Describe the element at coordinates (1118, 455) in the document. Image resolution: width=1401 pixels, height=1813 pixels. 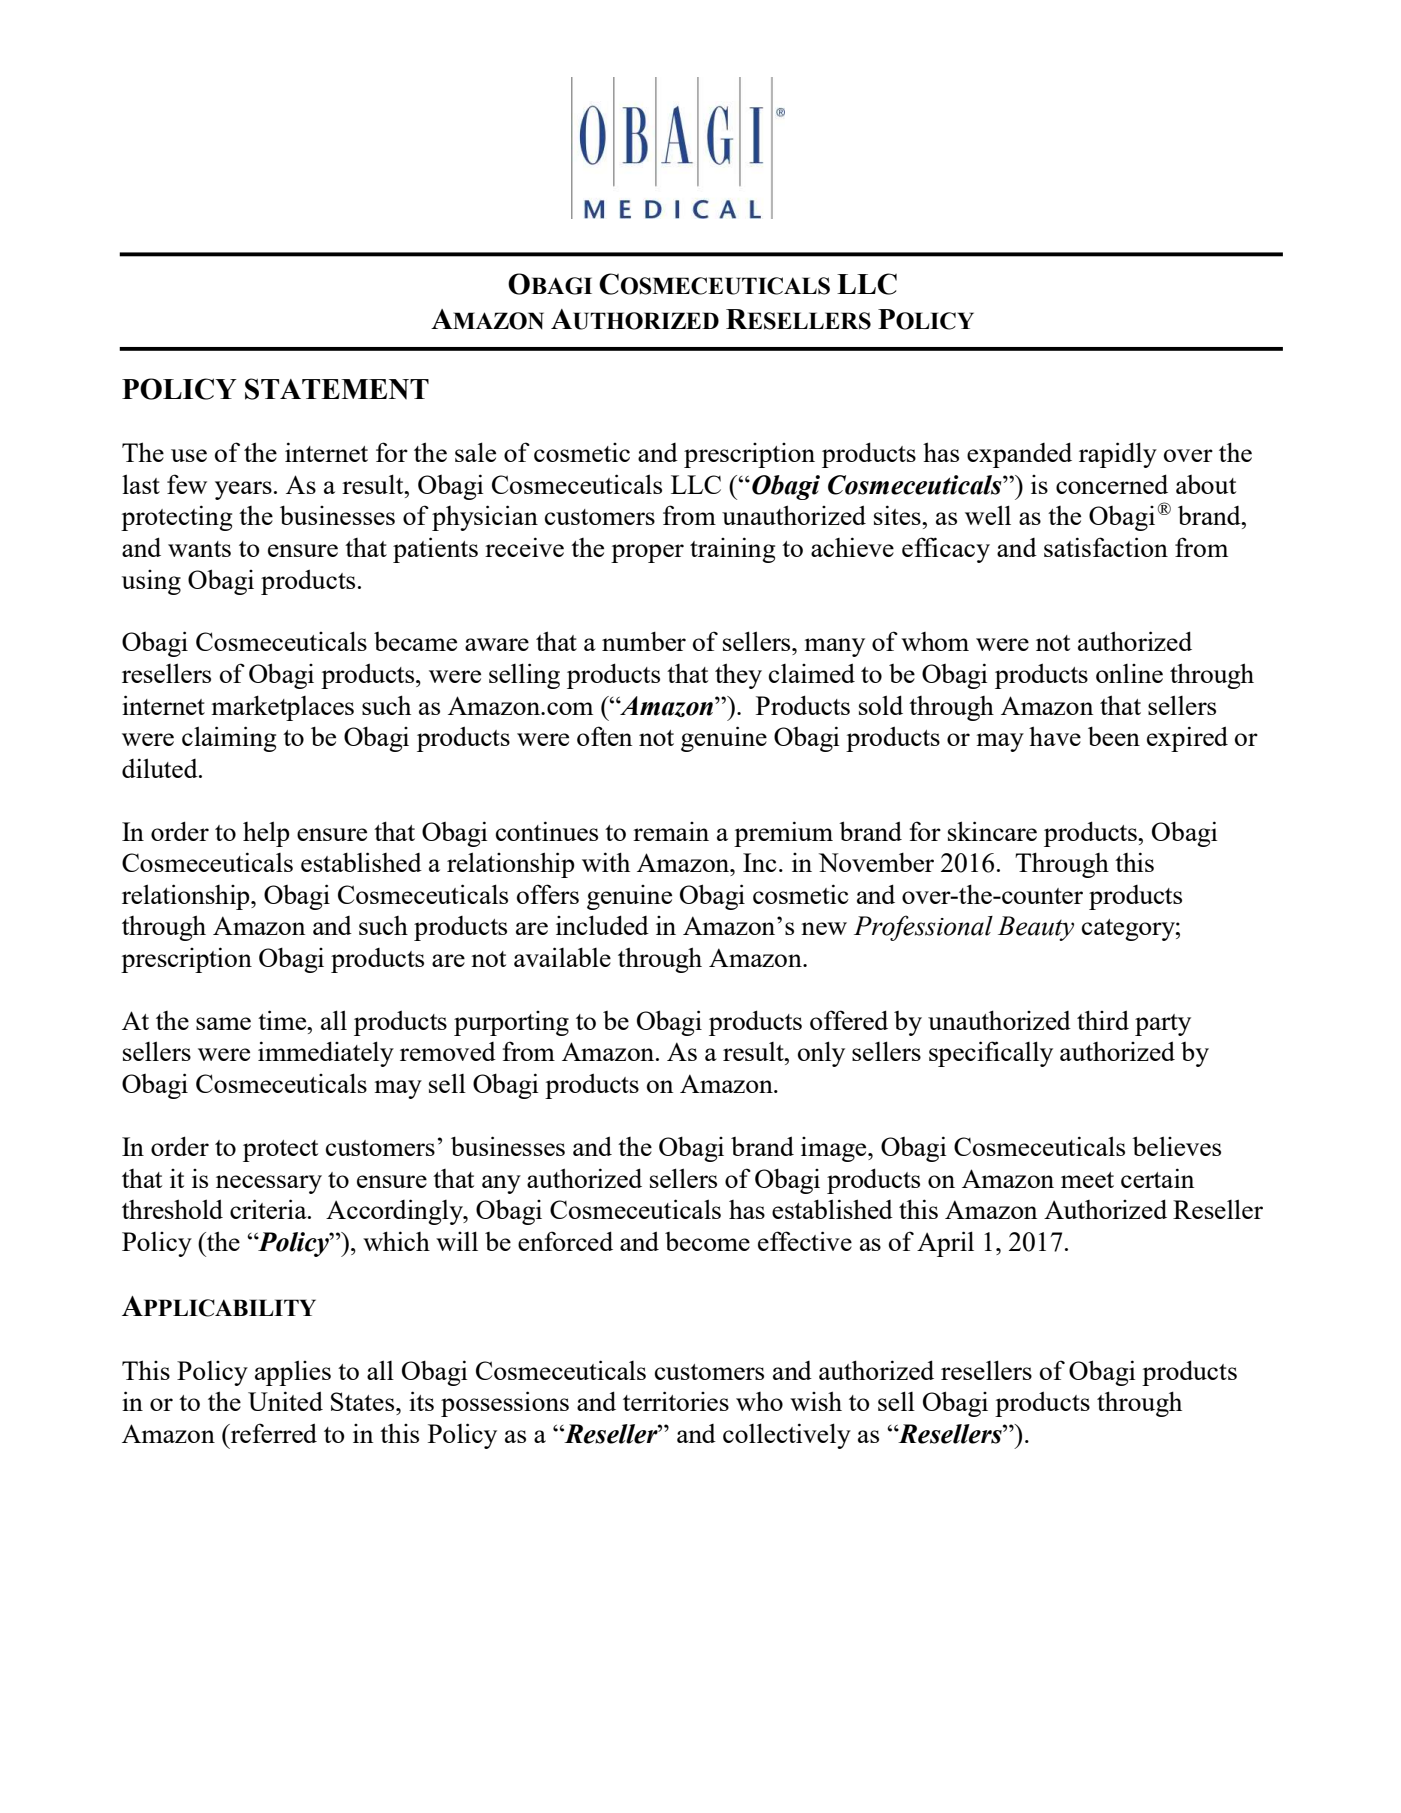
I see `rapidly` at that location.
